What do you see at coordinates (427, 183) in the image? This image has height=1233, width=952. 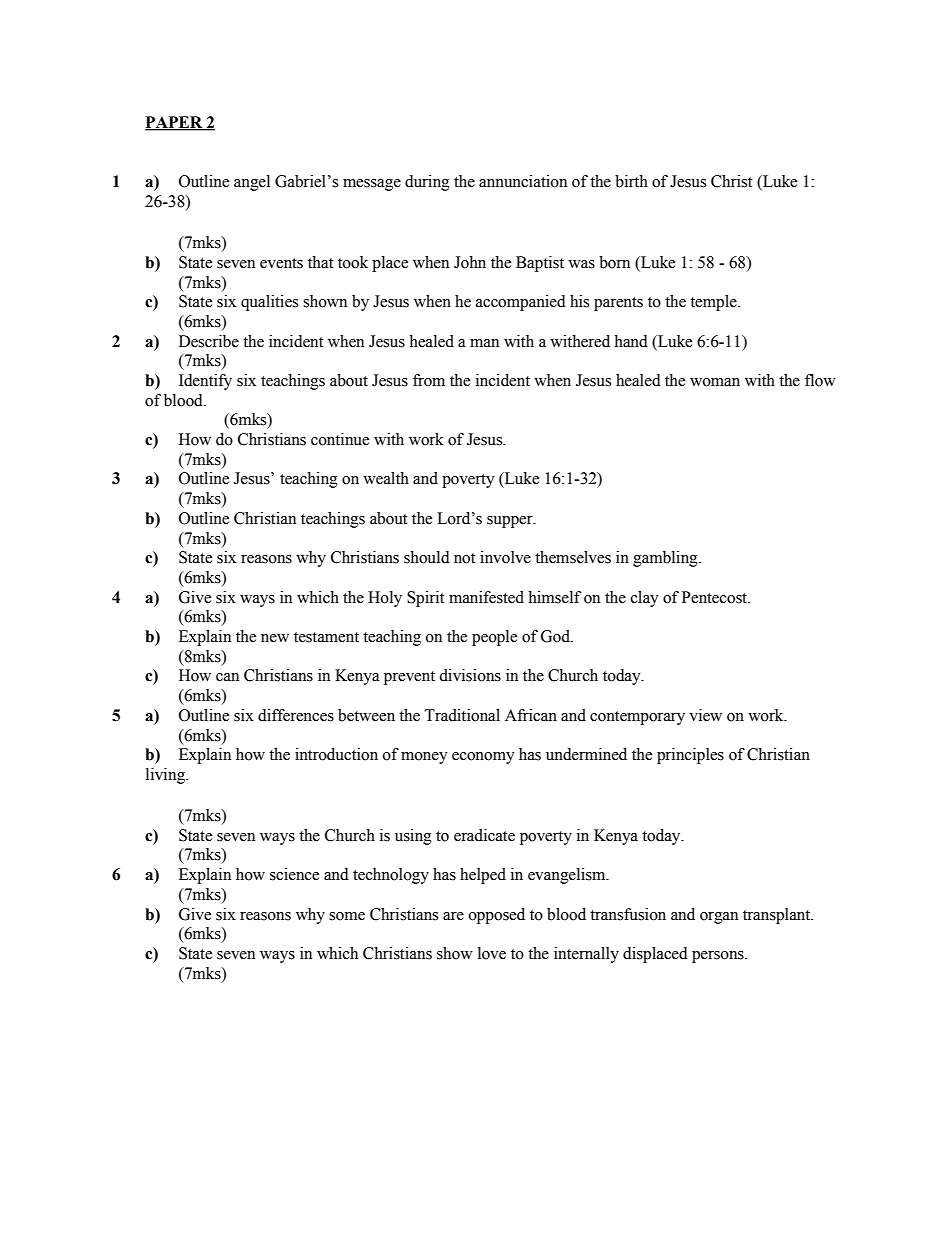 I see `during` at bounding box center [427, 183].
